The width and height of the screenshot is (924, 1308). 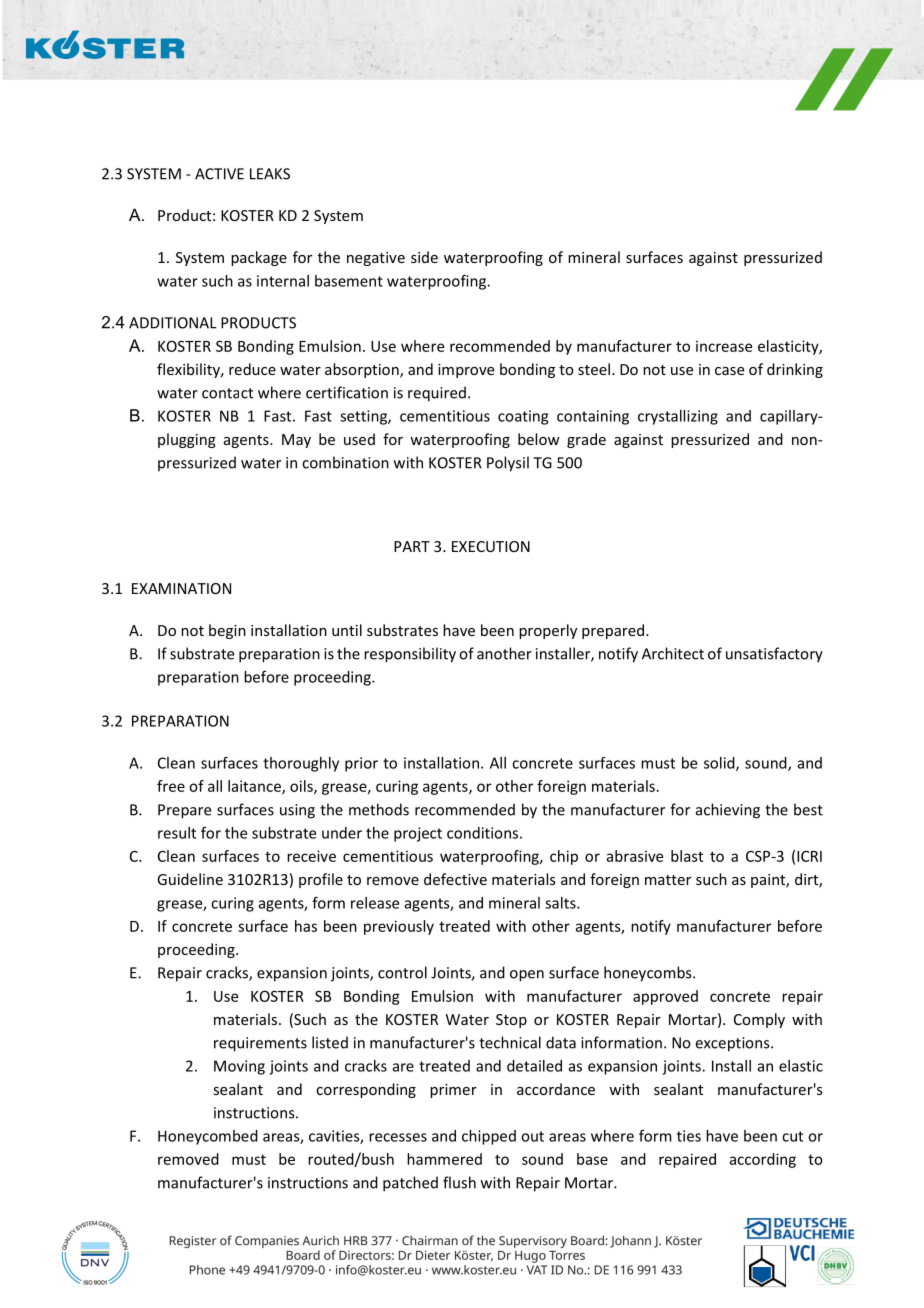 I want to click on crystallizing, so click(x=678, y=417).
